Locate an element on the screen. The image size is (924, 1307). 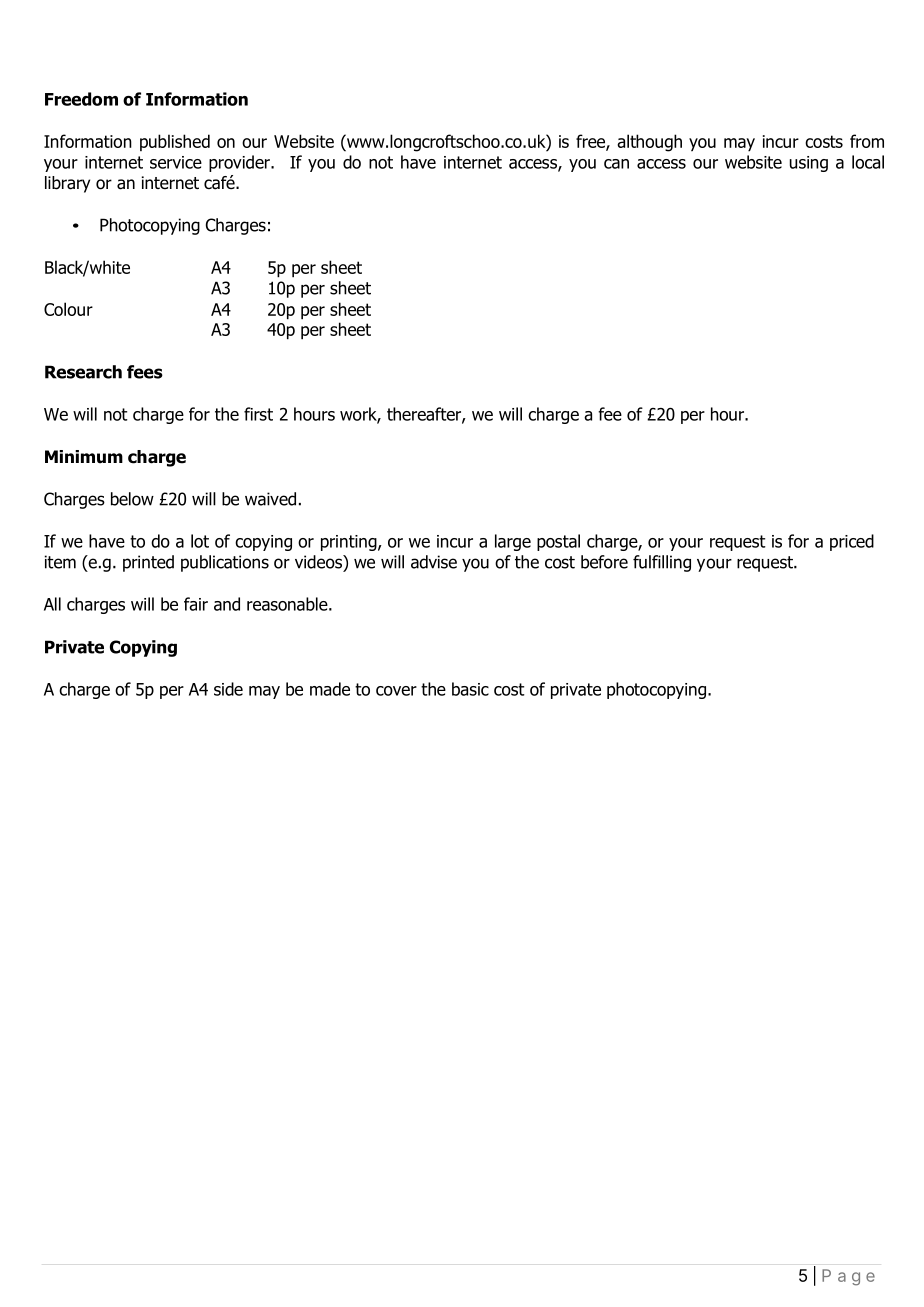
fulfilling is located at coordinates (662, 563).
